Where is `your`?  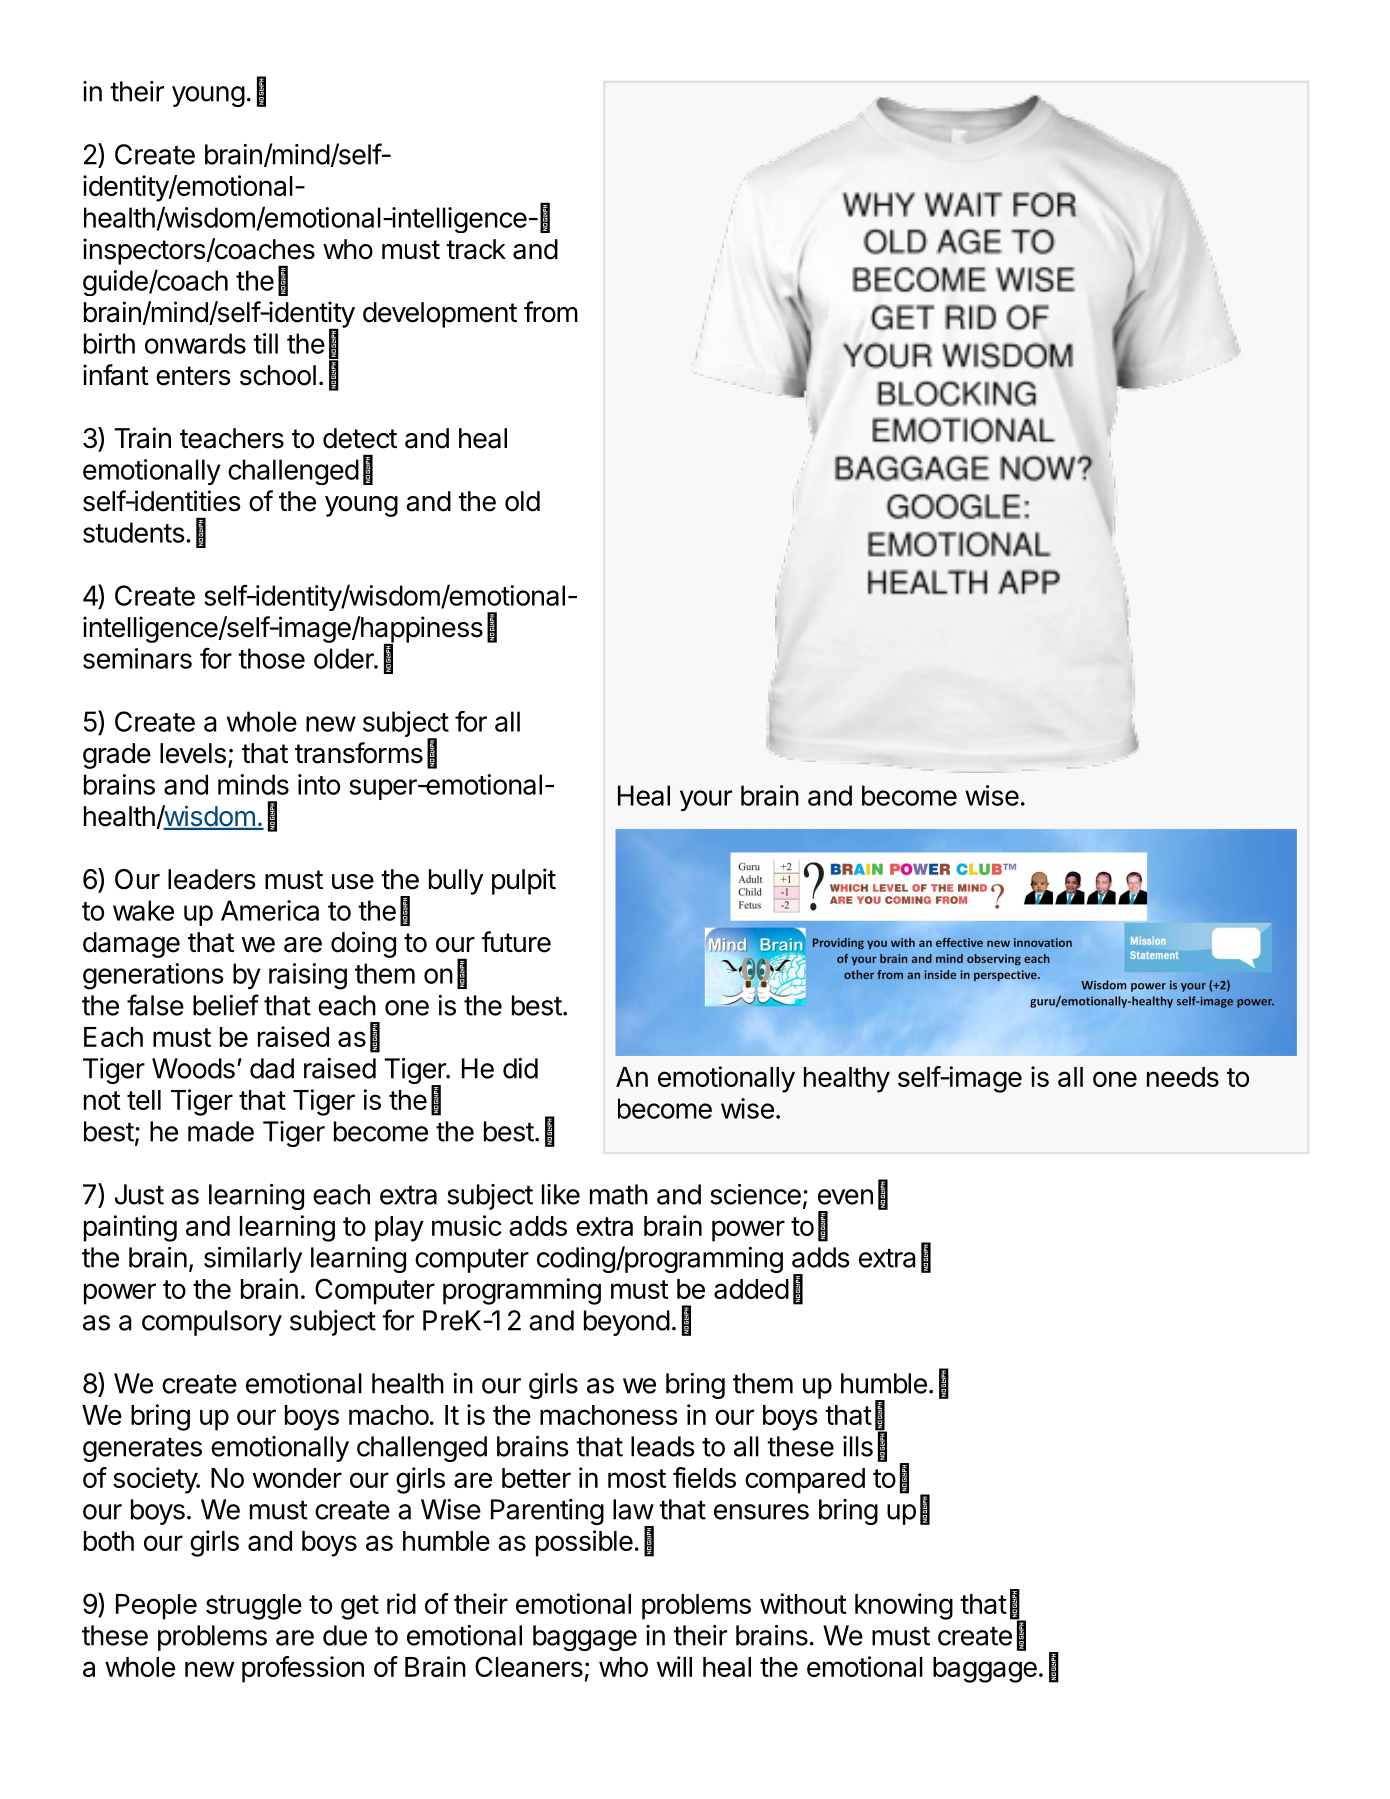 your is located at coordinates (706, 800).
